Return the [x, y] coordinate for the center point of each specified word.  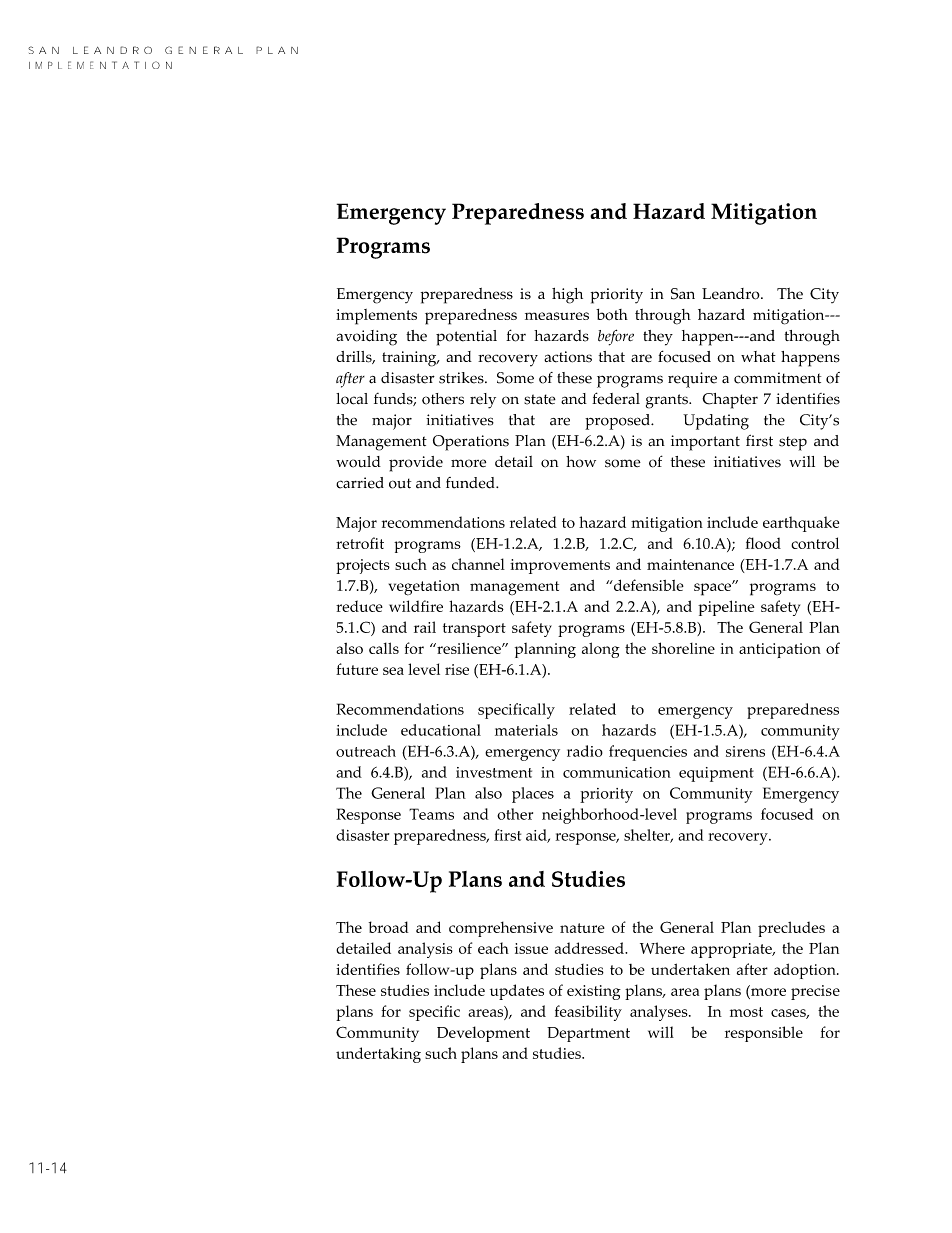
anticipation [780, 650]
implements [376, 317]
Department [588, 1034]
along [601, 650]
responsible [764, 1034]
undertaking [378, 1055]
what [758, 356]
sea [393, 671]
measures [557, 316]
